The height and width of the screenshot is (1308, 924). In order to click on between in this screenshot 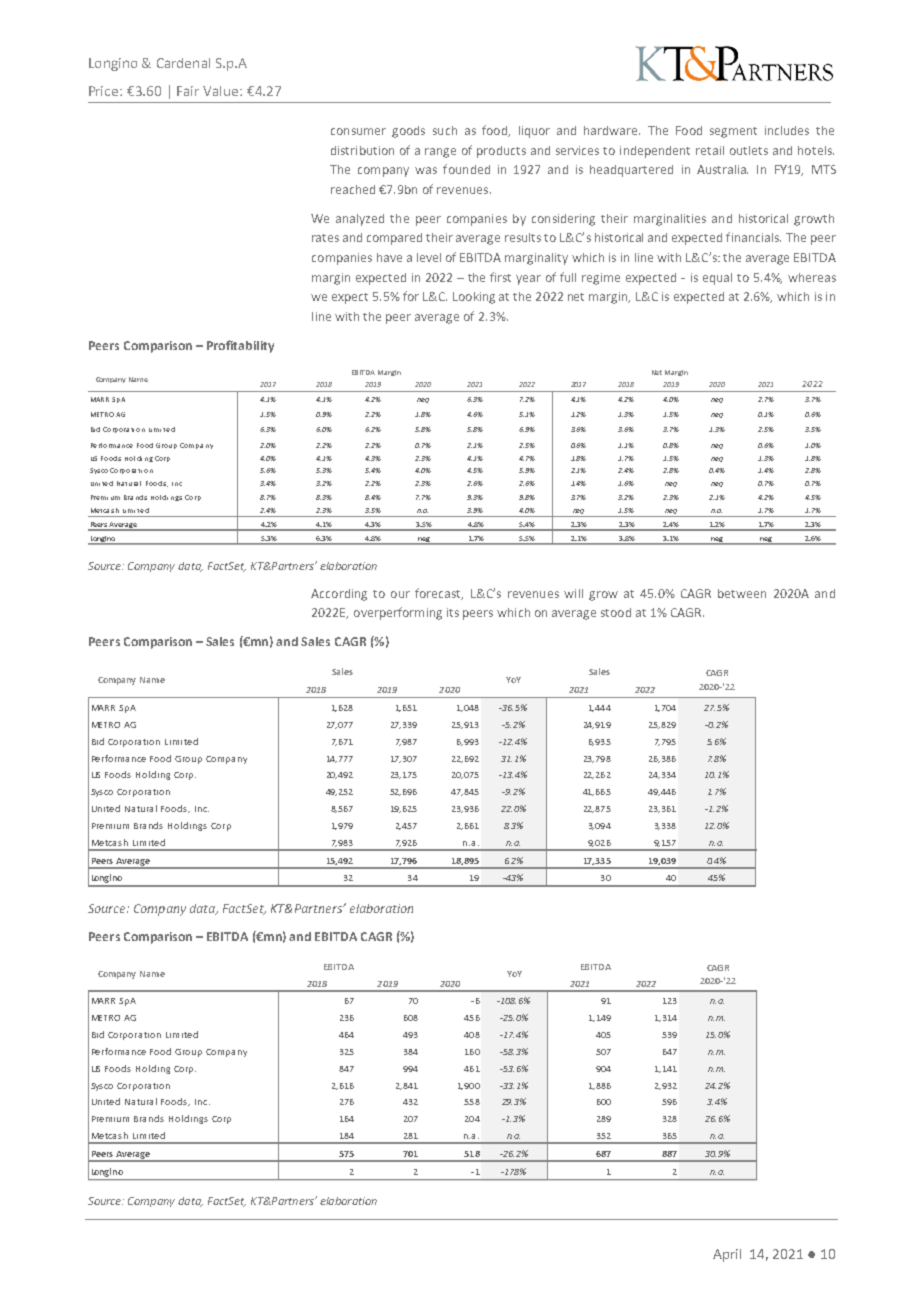, I will do `click(742, 593)`.
